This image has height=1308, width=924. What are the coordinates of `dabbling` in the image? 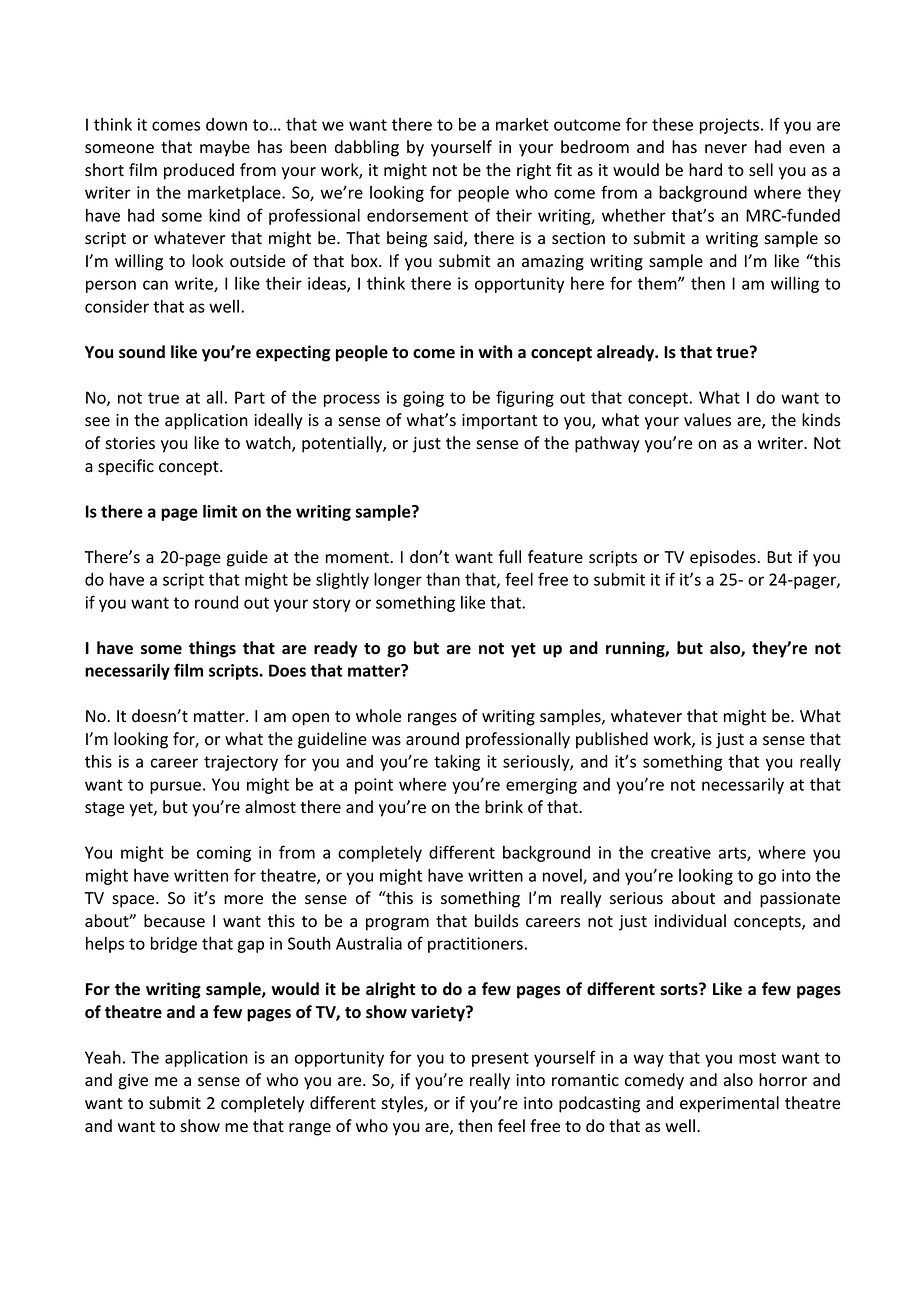 It's located at (367, 148).
